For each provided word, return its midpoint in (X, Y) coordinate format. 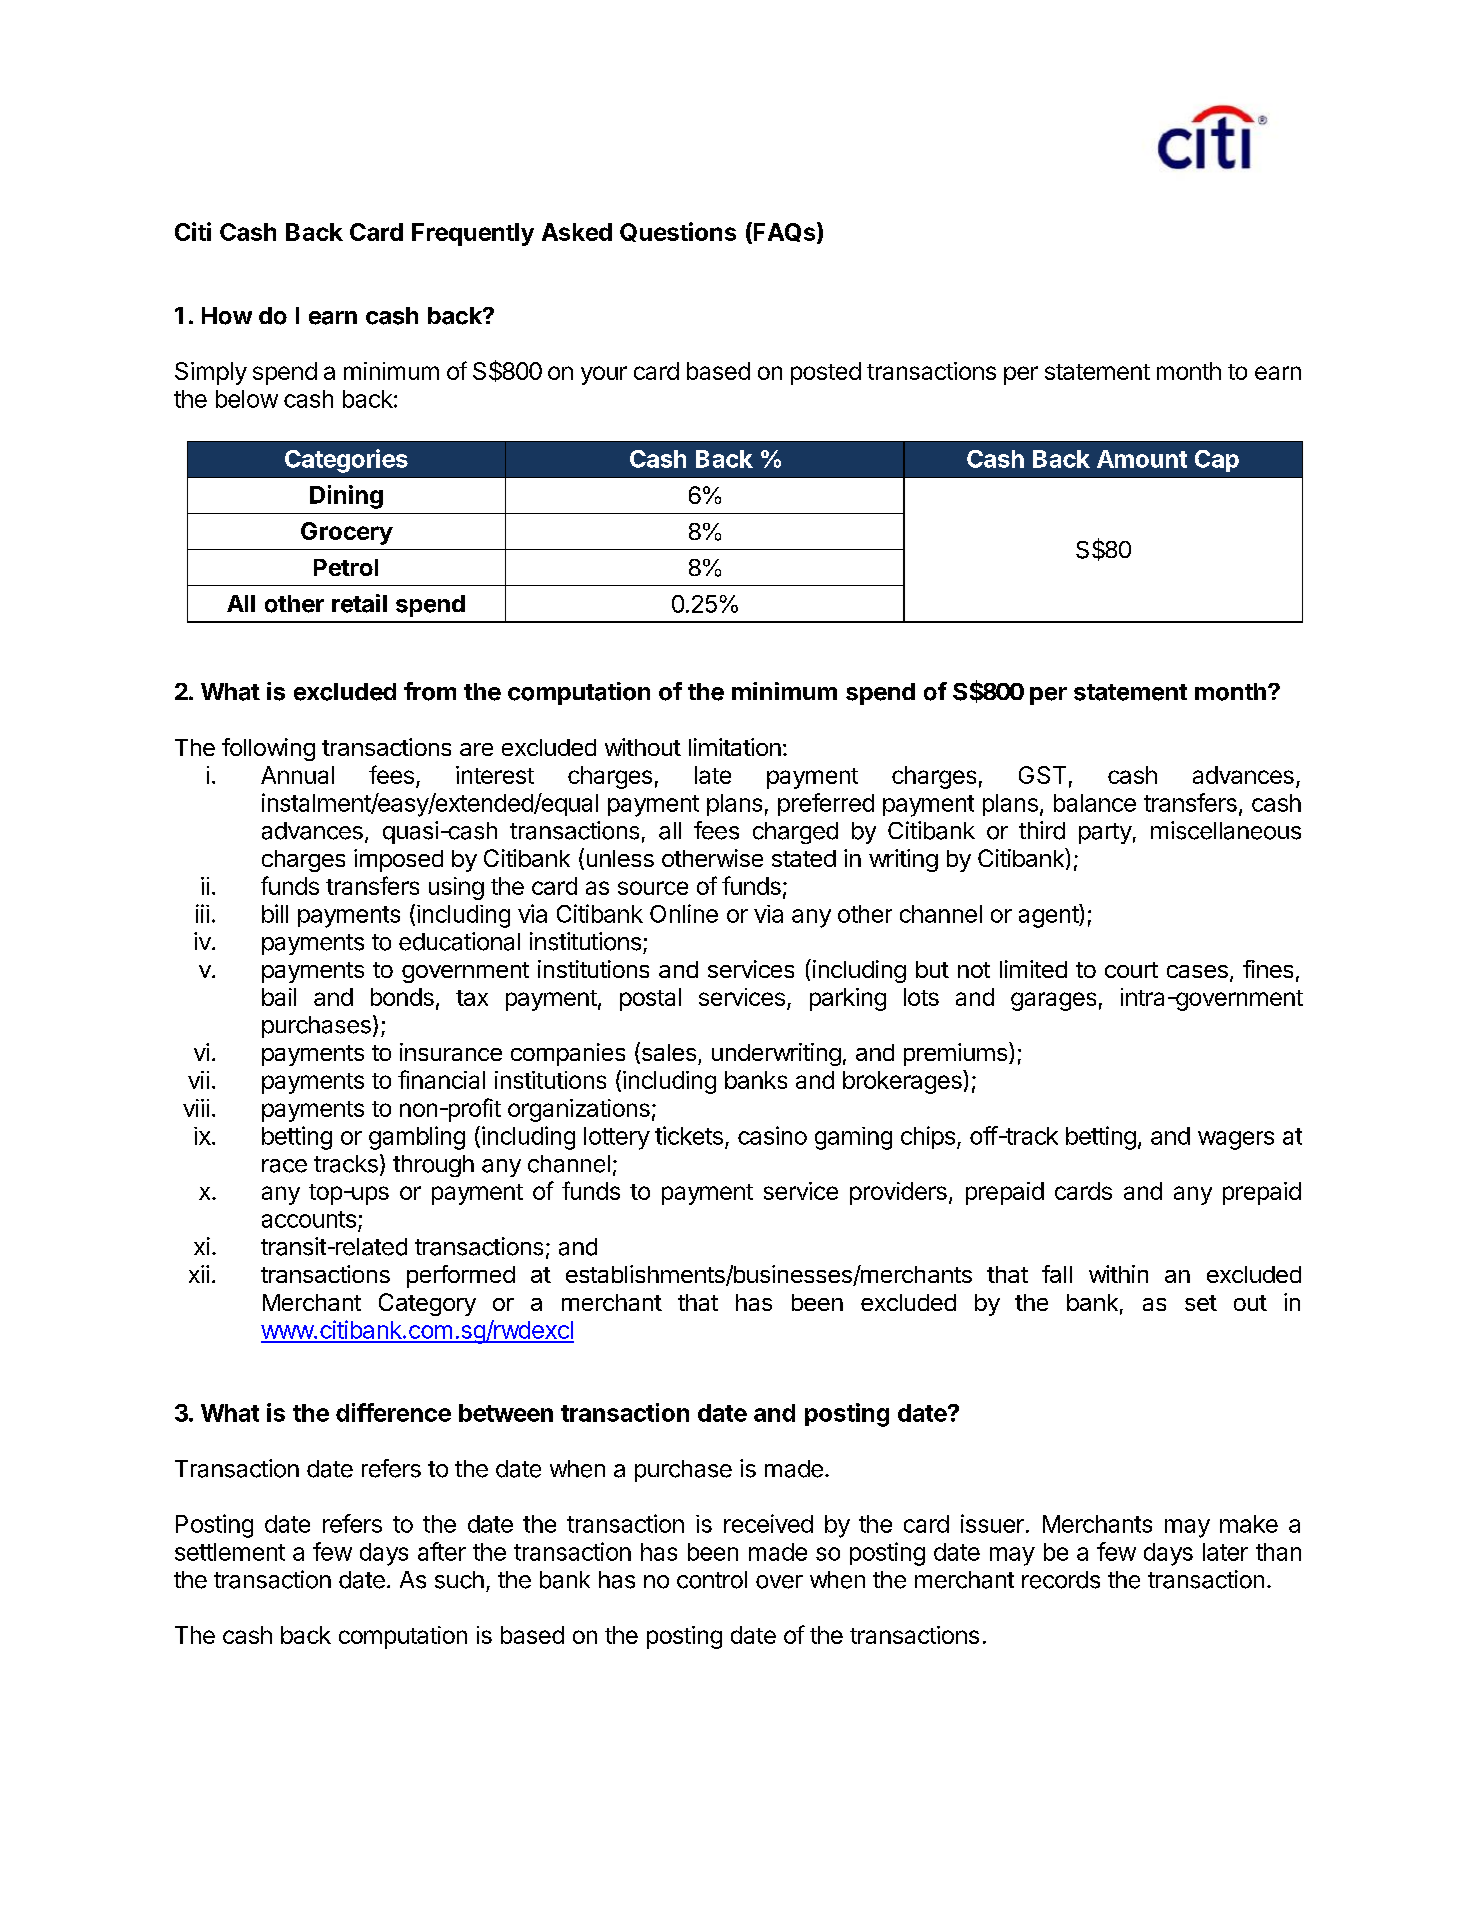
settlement (230, 1552)
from (430, 691)
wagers (1236, 1140)
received (768, 1523)
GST (1042, 775)
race (284, 1166)
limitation (735, 747)
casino (772, 1135)
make (1249, 1524)
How (227, 316)
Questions (678, 232)
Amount (1142, 459)
